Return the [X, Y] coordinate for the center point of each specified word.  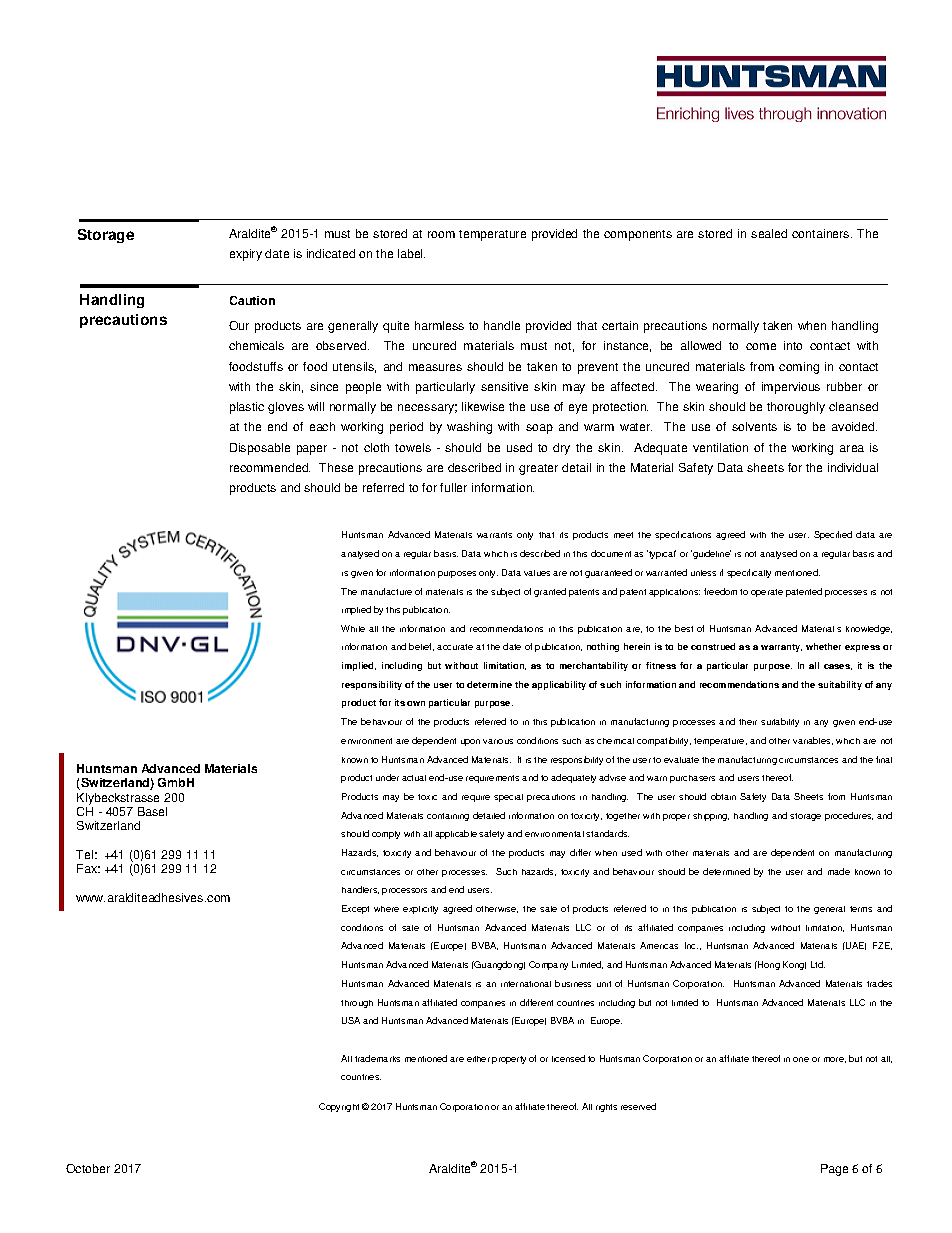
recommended [270, 467]
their [748, 722]
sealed [769, 233]
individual [853, 467]
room [441, 234]
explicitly [420, 910]
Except [355, 909]
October [88, 1168]
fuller [453, 487]
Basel [152, 811]
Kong [794, 965]
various [498, 741]
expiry [246, 255]
